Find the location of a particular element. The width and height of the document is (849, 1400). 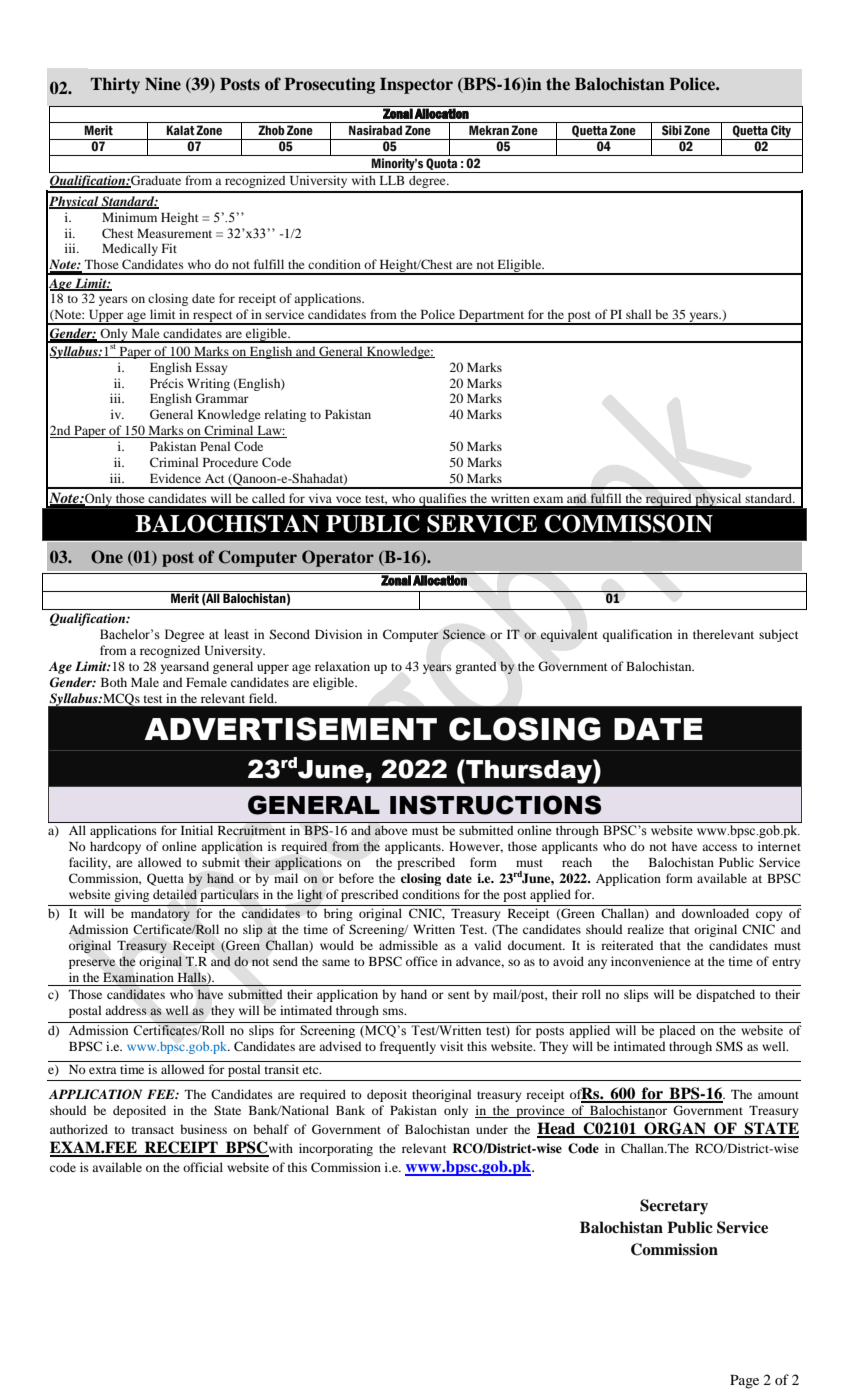

admissible is located at coordinates (408, 945).
